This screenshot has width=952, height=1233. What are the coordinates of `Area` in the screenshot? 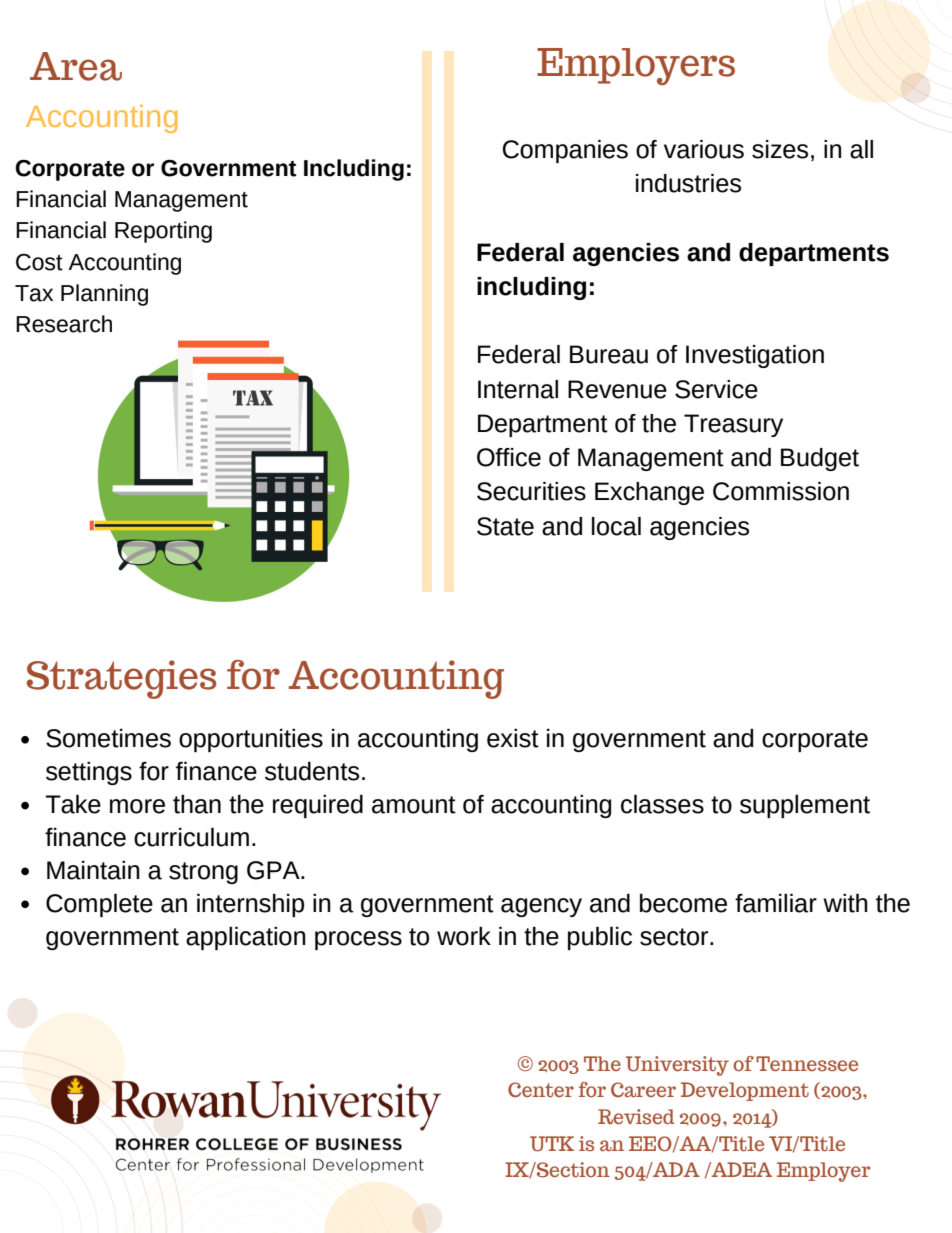 It's located at (76, 66).
